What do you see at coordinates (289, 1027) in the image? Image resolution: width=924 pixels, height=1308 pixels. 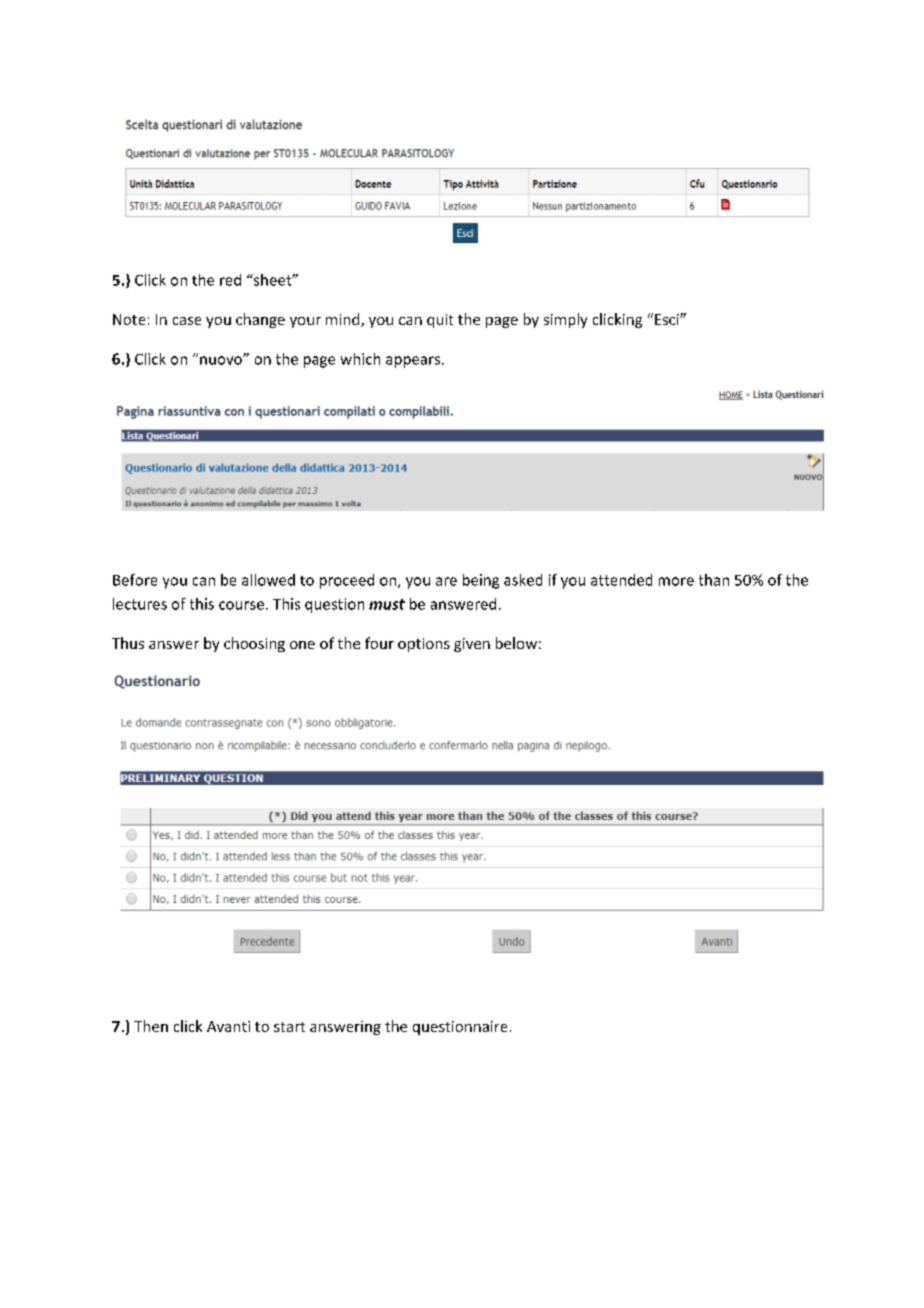 I see `start` at bounding box center [289, 1027].
